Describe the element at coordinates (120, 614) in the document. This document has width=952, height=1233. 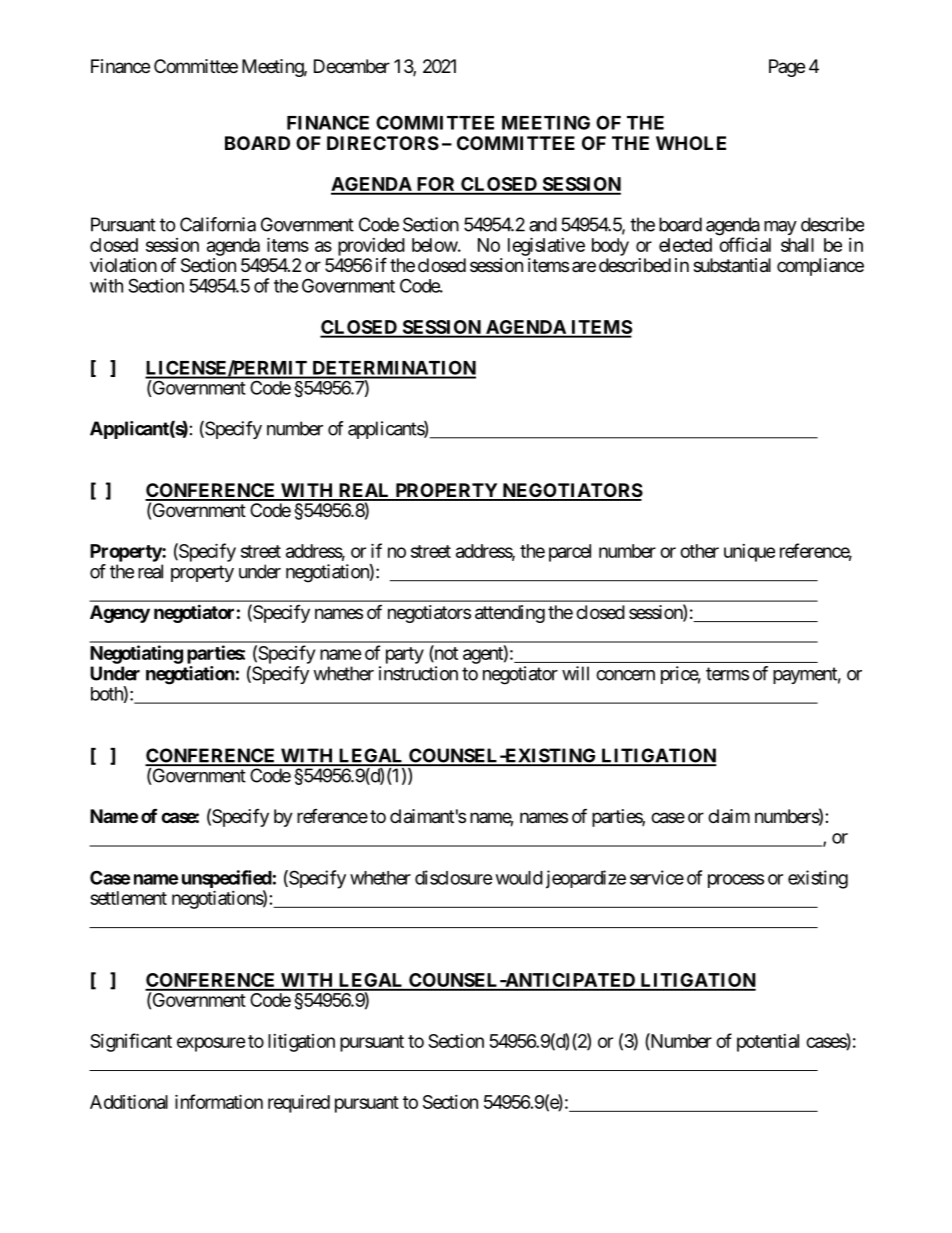
I see `Agency` at that location.
